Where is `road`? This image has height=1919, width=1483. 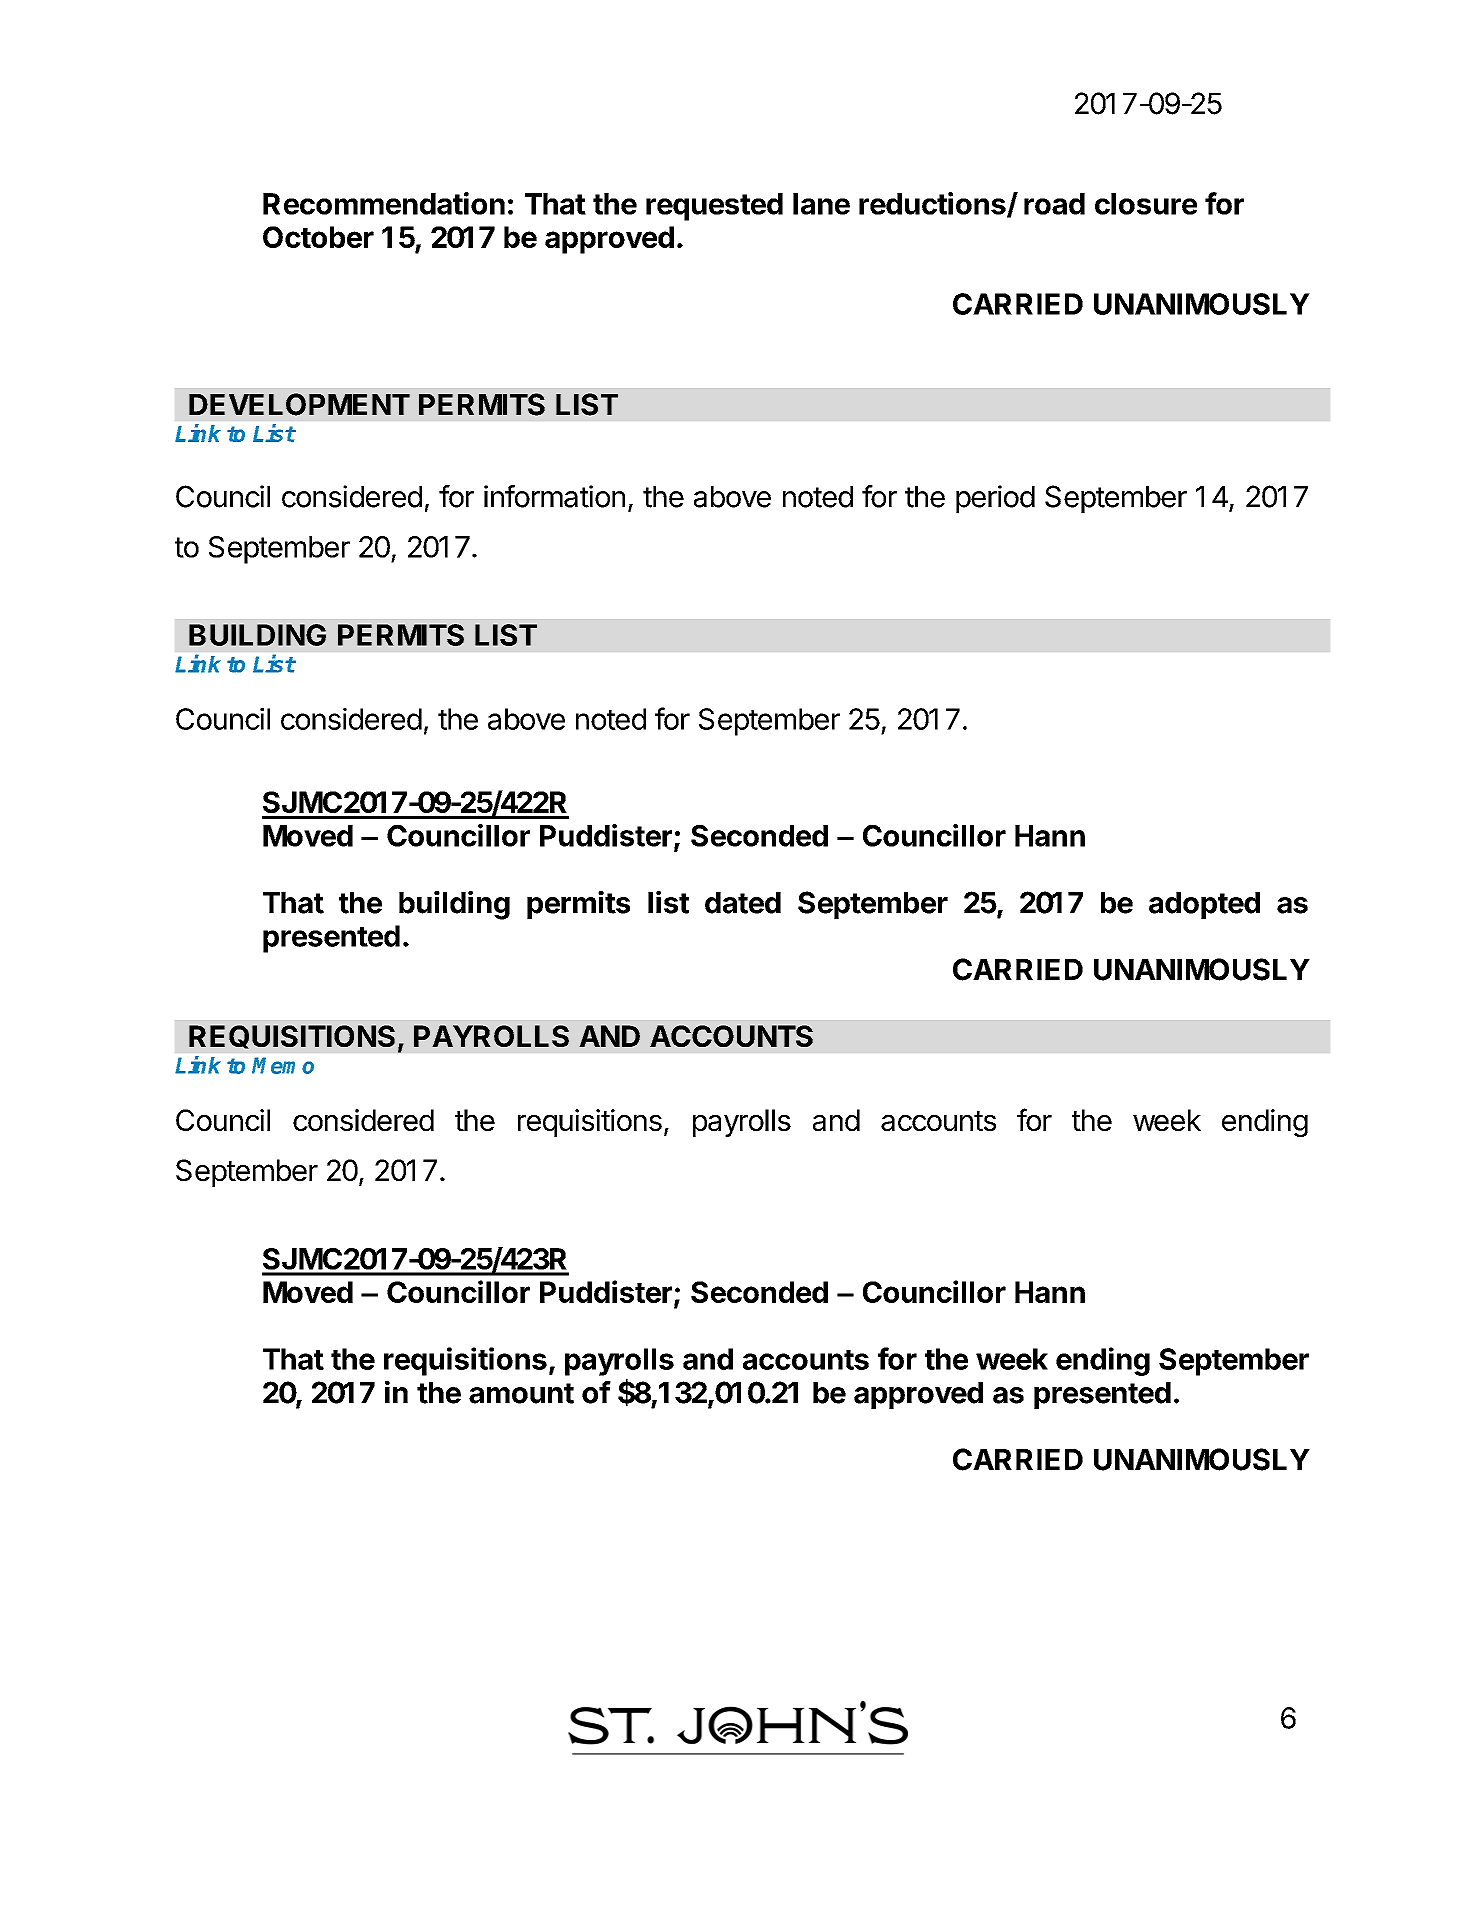 road is located at coordinates (1054, 204).
